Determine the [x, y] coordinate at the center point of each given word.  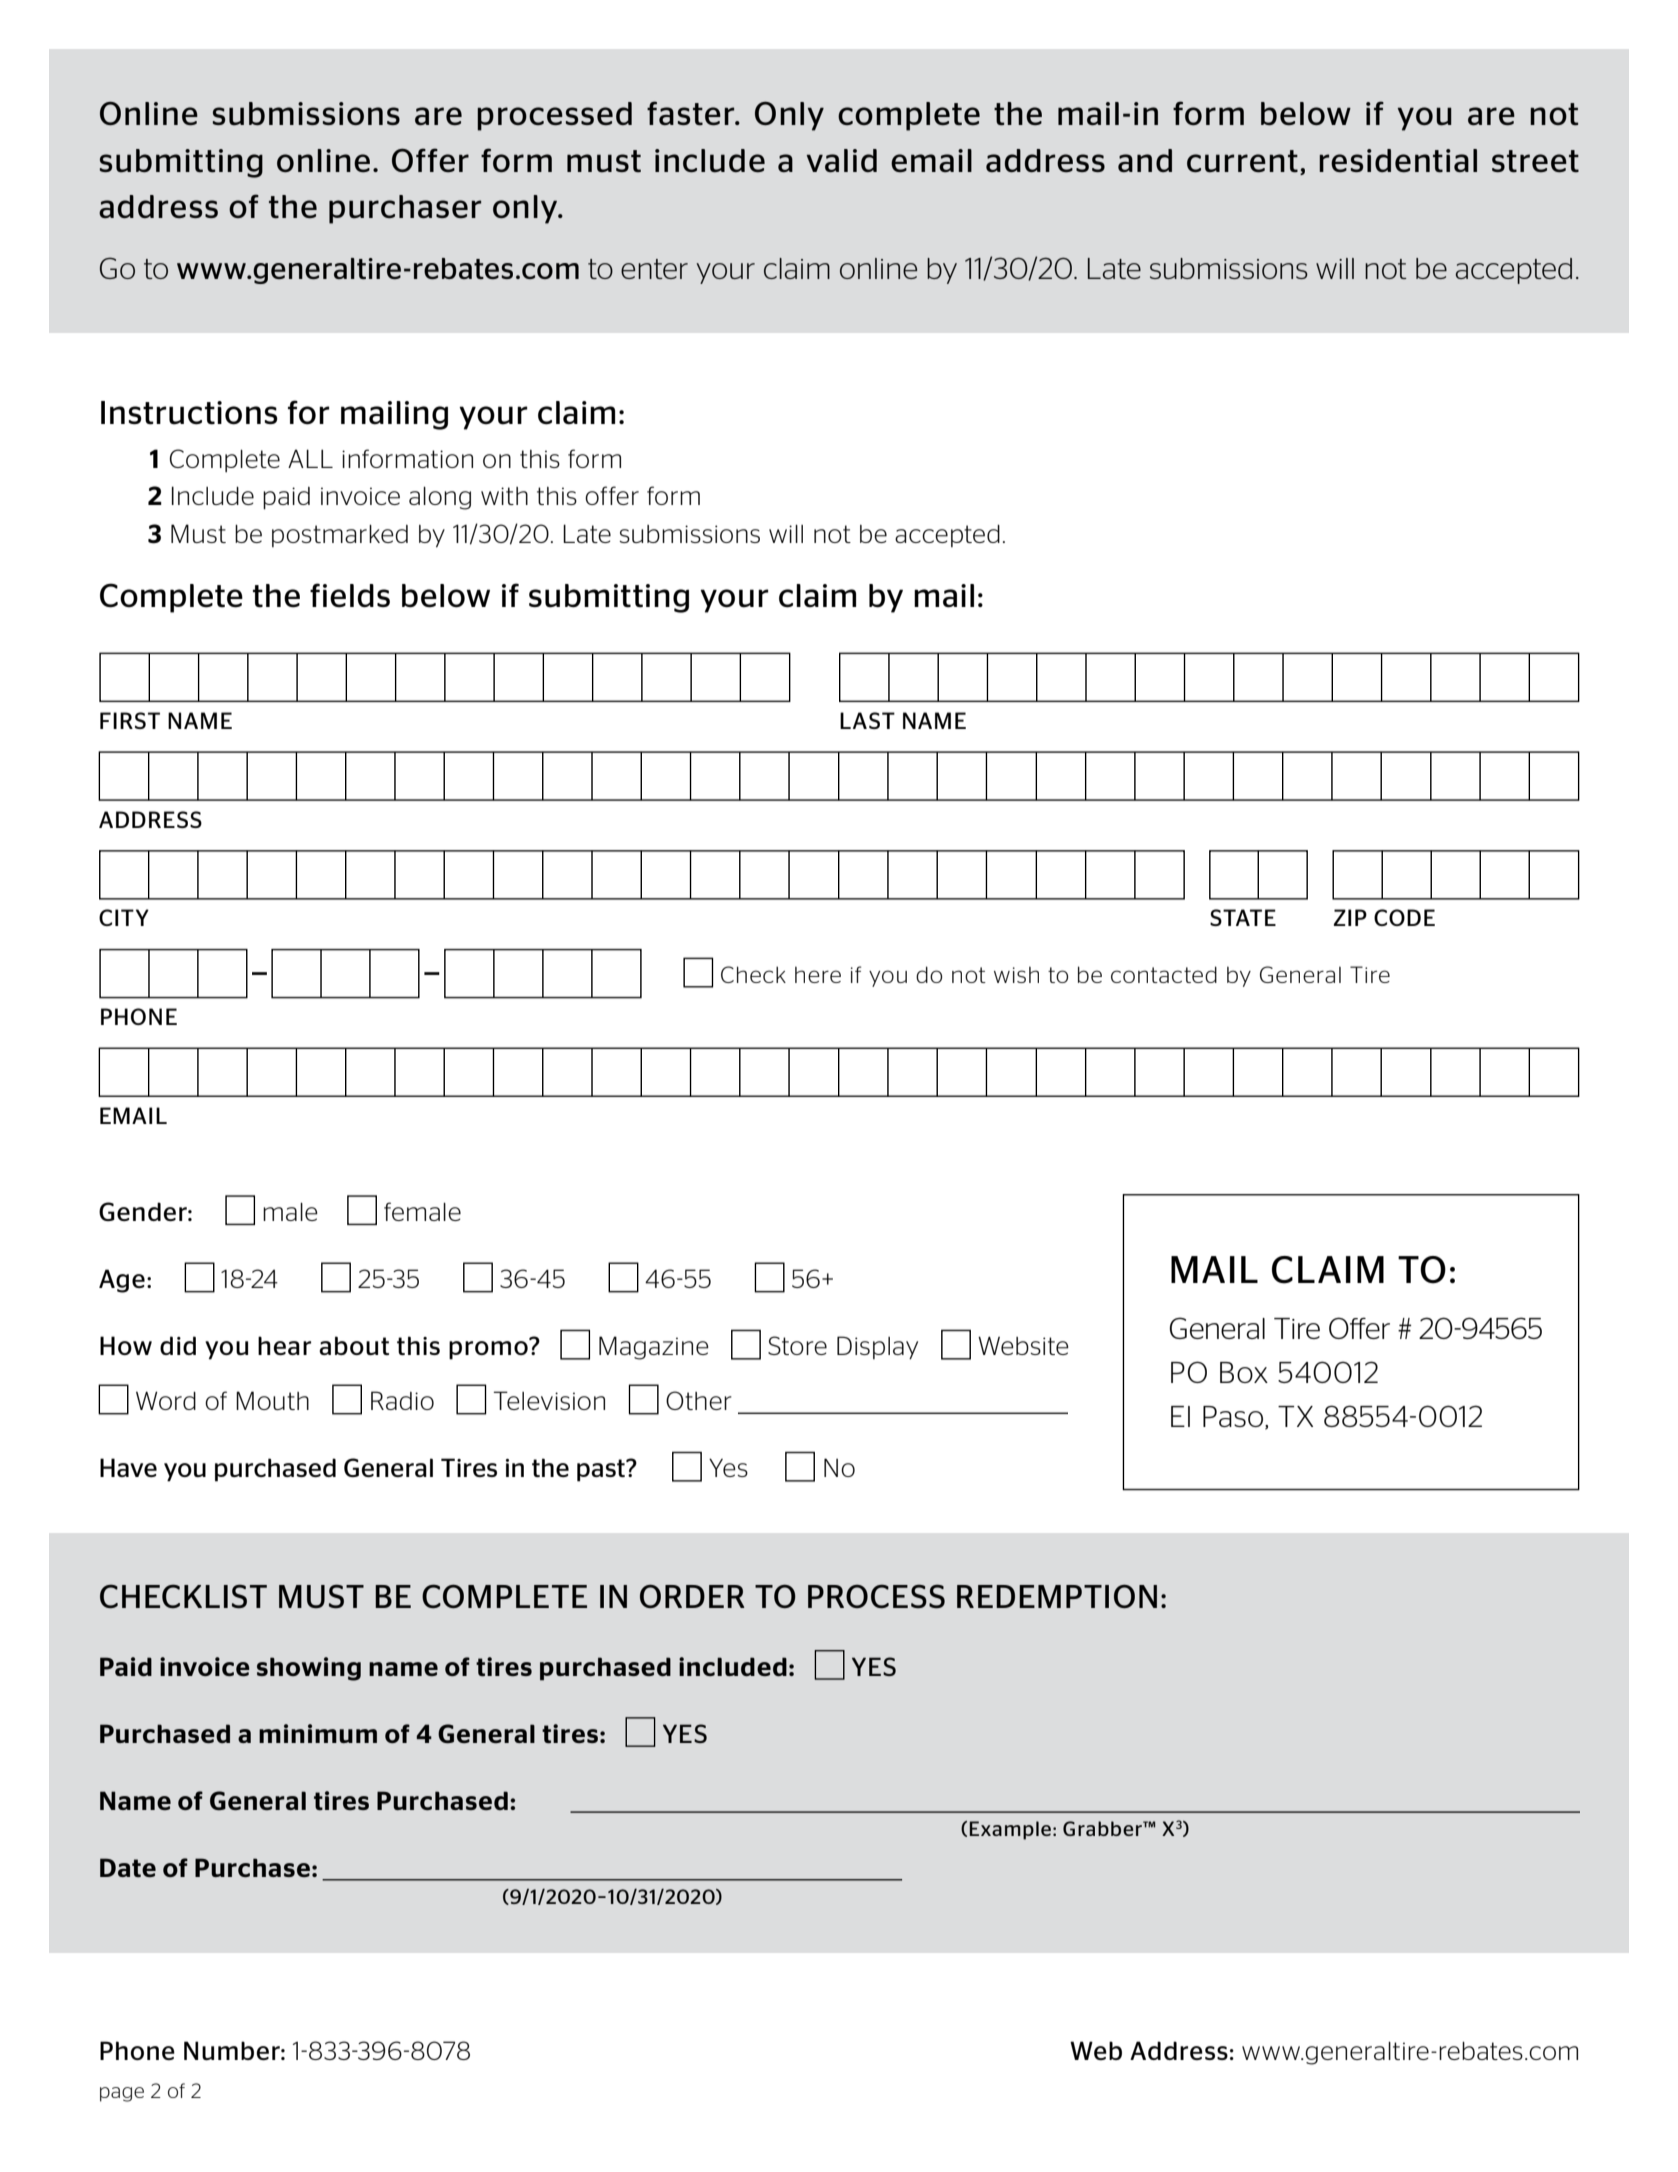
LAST [867, 720]
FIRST [130, 720]
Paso [1234, 1417]
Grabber [1103, 1828]
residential [1398, 160]
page [122, 2094]
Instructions [189, 413]
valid [842, 160]
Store [797, 1345]
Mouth [272, 1400]
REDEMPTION [1057, 1596]
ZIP [1350, 917]
